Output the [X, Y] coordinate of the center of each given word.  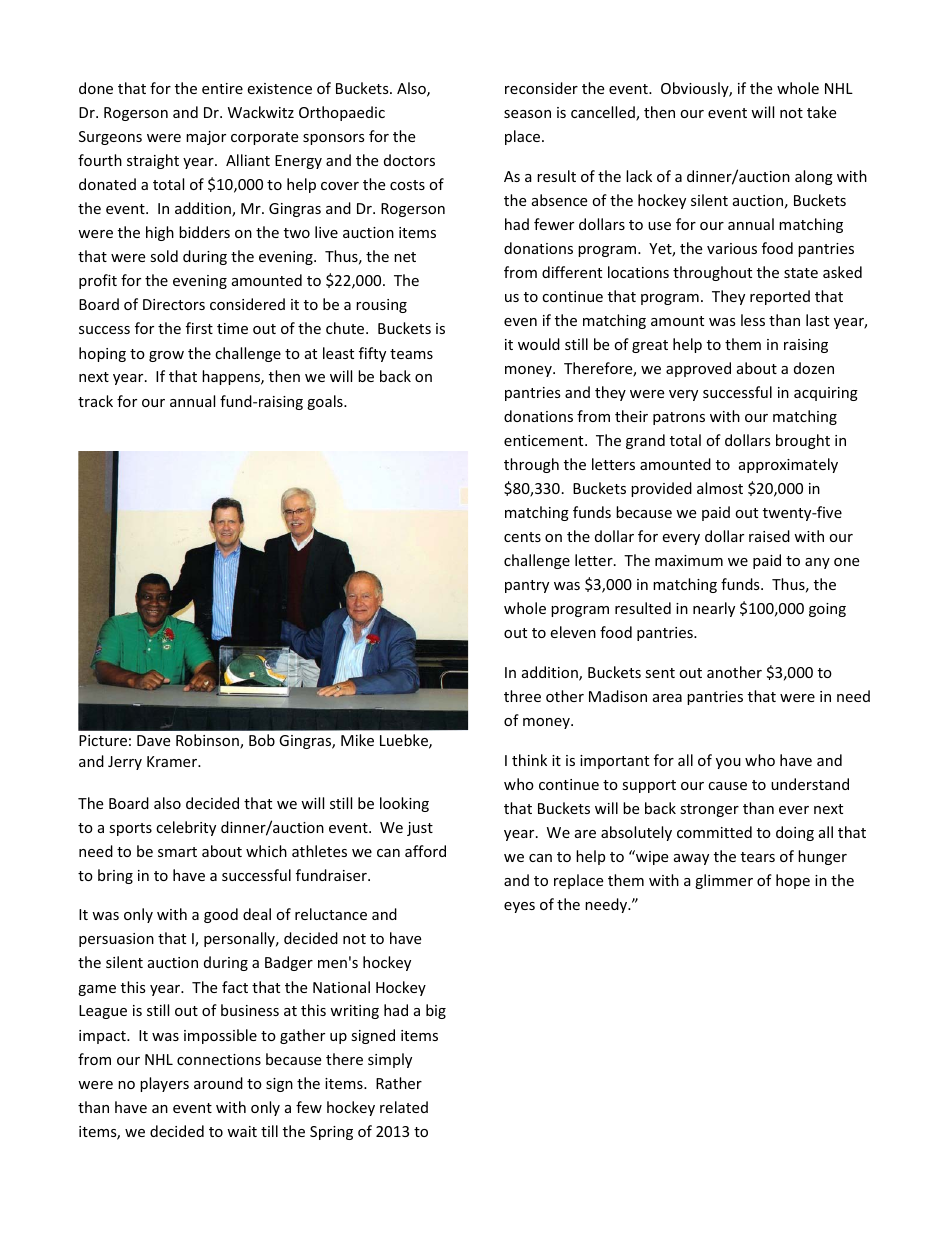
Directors [174, 304]
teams [411, 354]
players [164, 1084]
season [527, 114]
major [206, 138]
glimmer [724, 881]
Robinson [208, 741]
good [221, 915]
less [753, 320]
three [522, 696]
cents [522, 537]
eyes [519, 907]
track [95, 401]
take [821, 112]
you [728, 763]
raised [769, 536]
